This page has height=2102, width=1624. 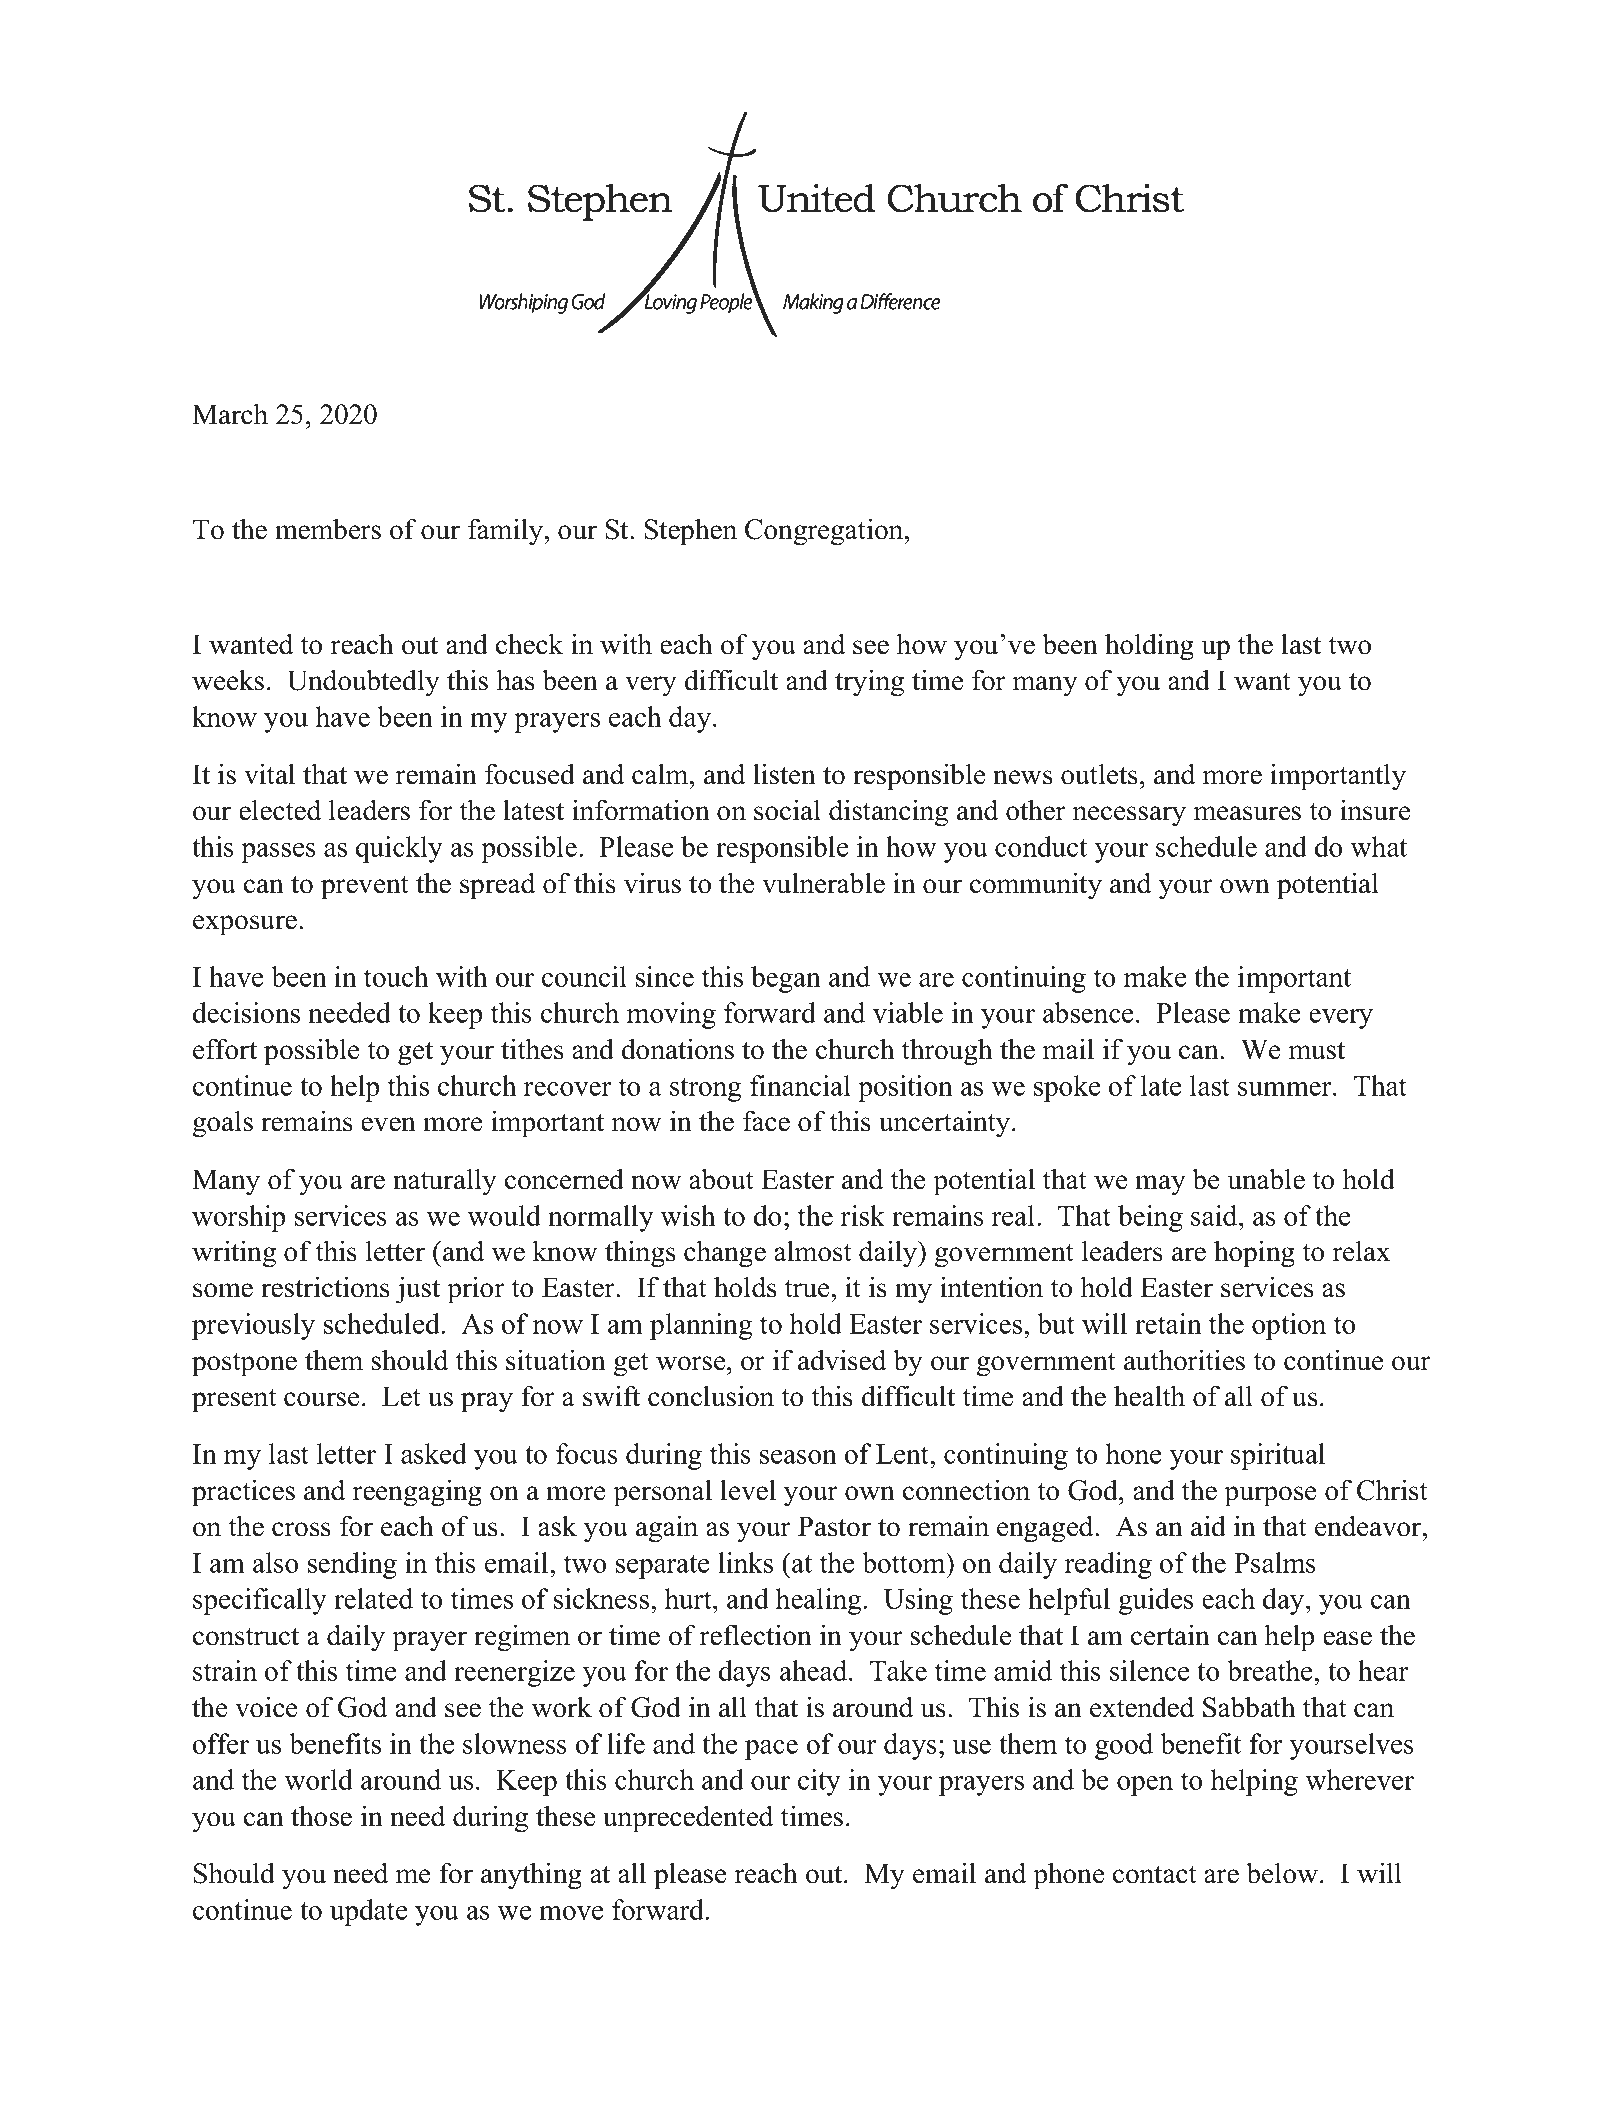 I want to click on Stephen, so click(x=691, y=532).
